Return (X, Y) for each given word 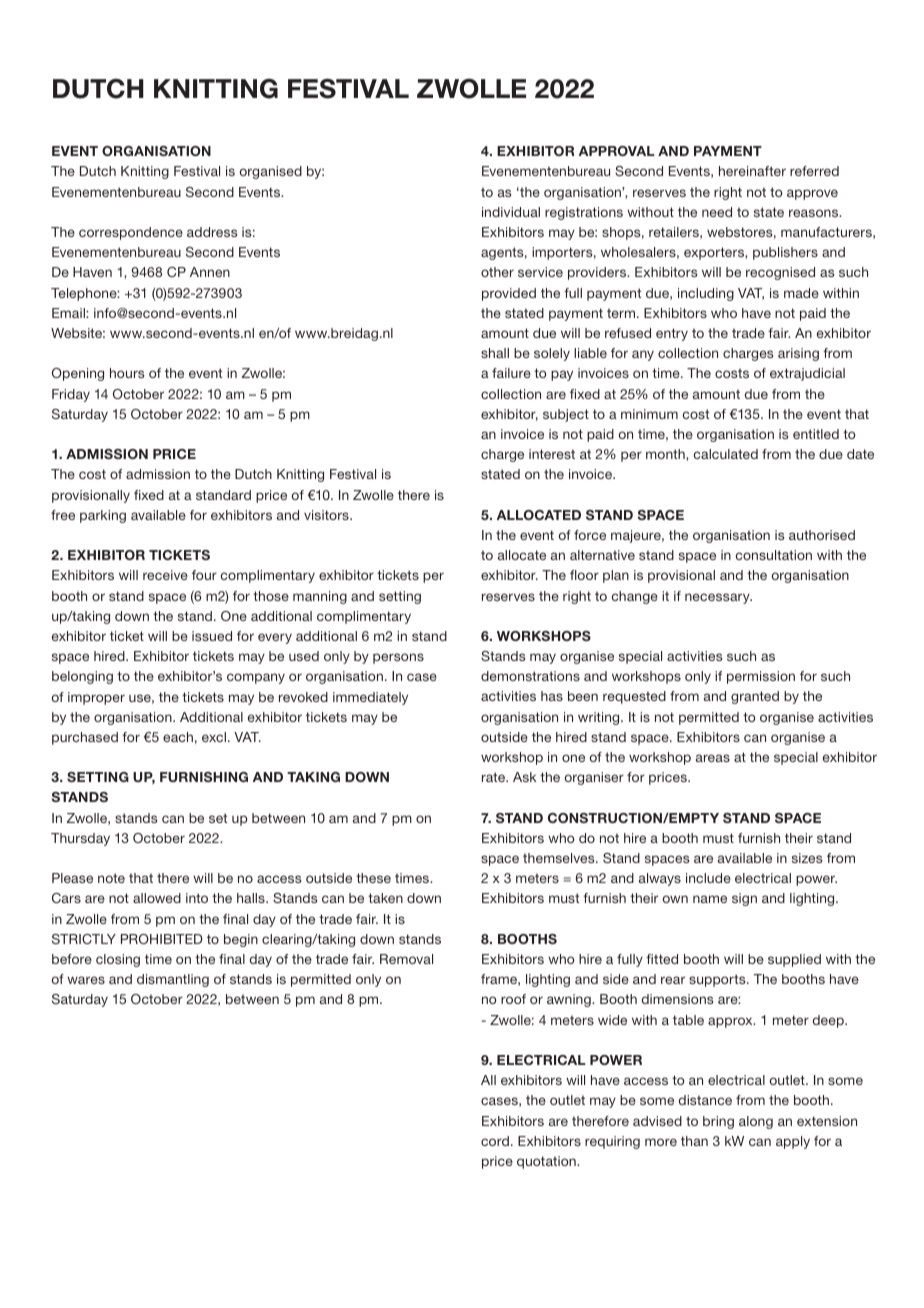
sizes (807, 858)
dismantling (173, 980)
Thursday (80, 839)
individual (511, 212)
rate (494, 777)
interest (552, 454)
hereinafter (752, 171)
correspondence (131, 233)
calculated (726, 454)
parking (103, 516)
